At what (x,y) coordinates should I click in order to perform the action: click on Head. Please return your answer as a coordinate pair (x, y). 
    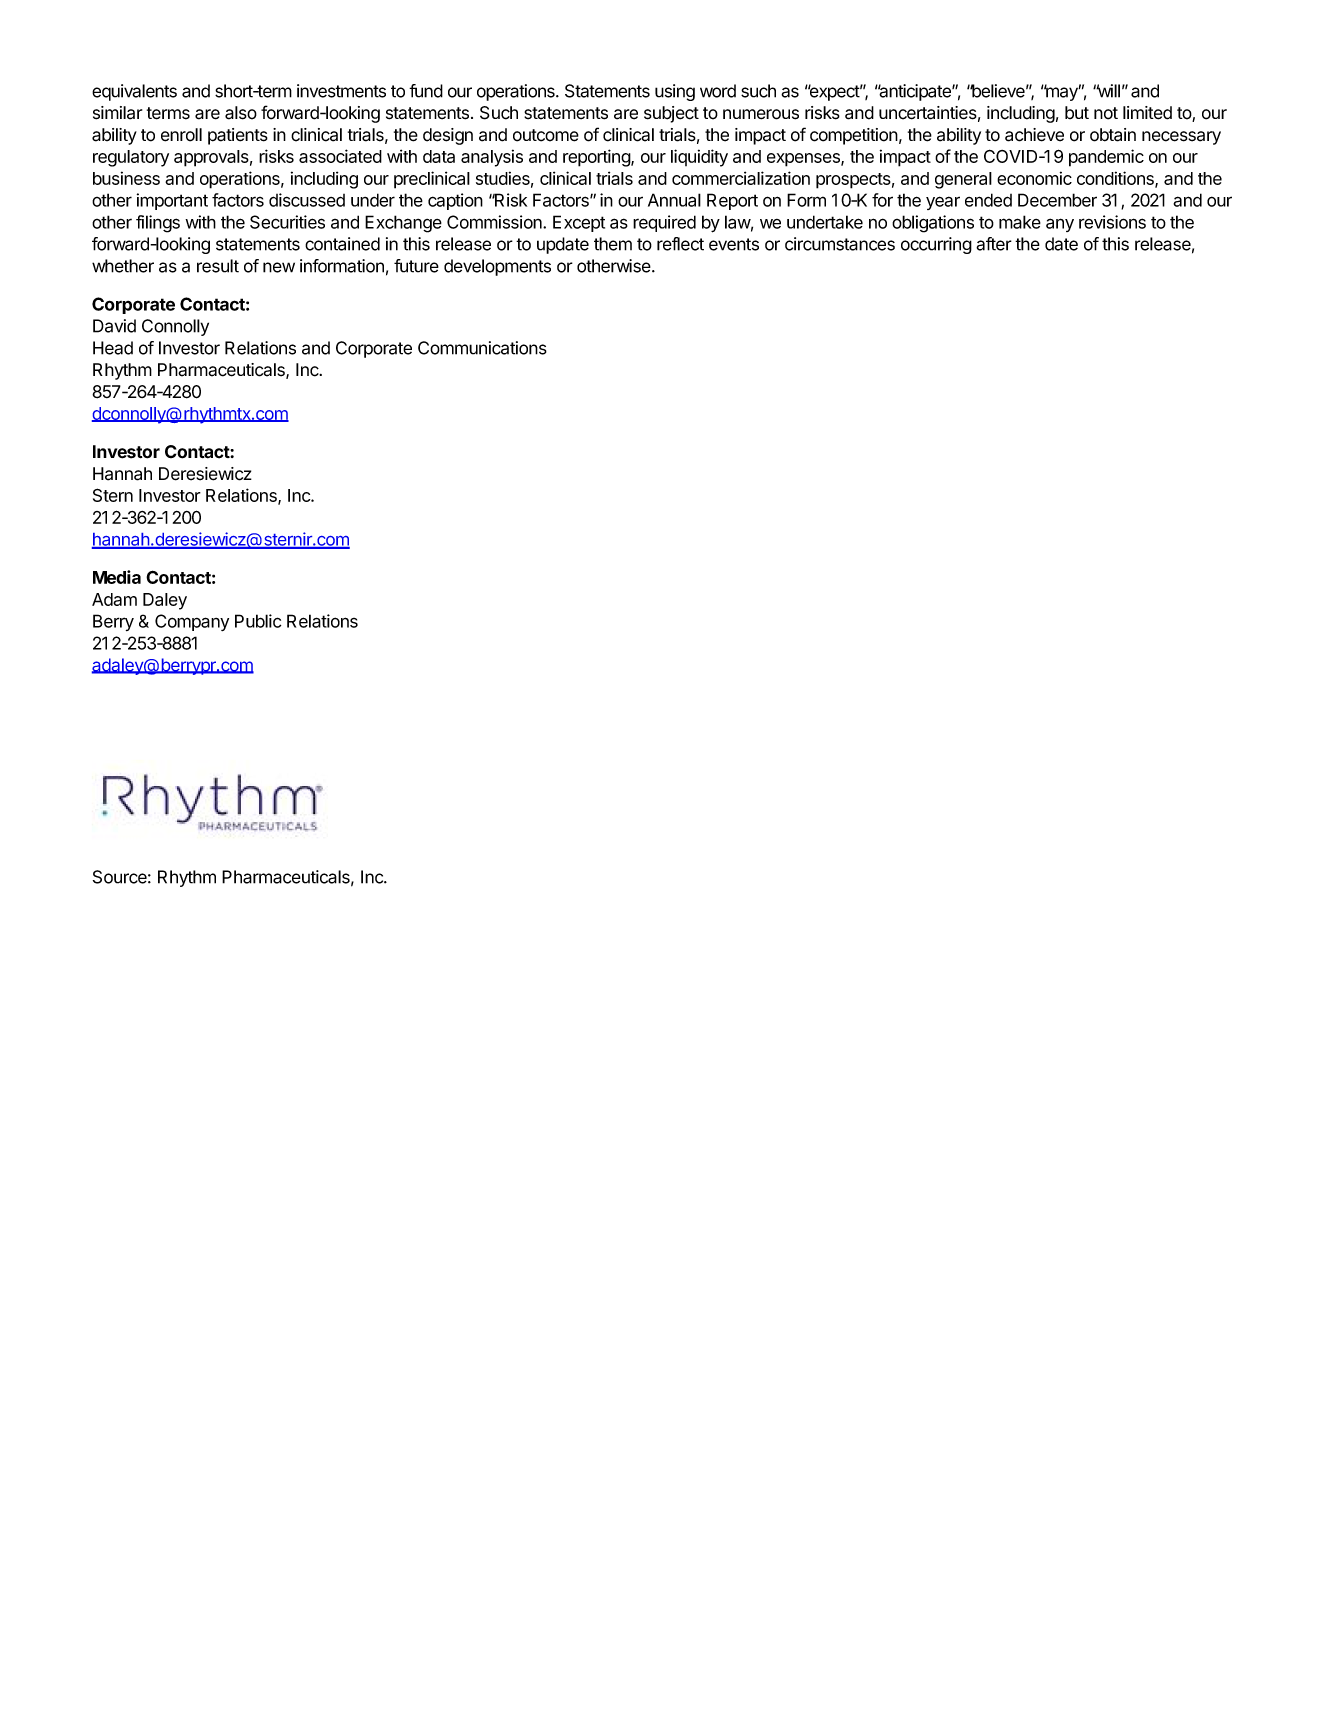
    Looking at the image, I should click on (113, 348).
